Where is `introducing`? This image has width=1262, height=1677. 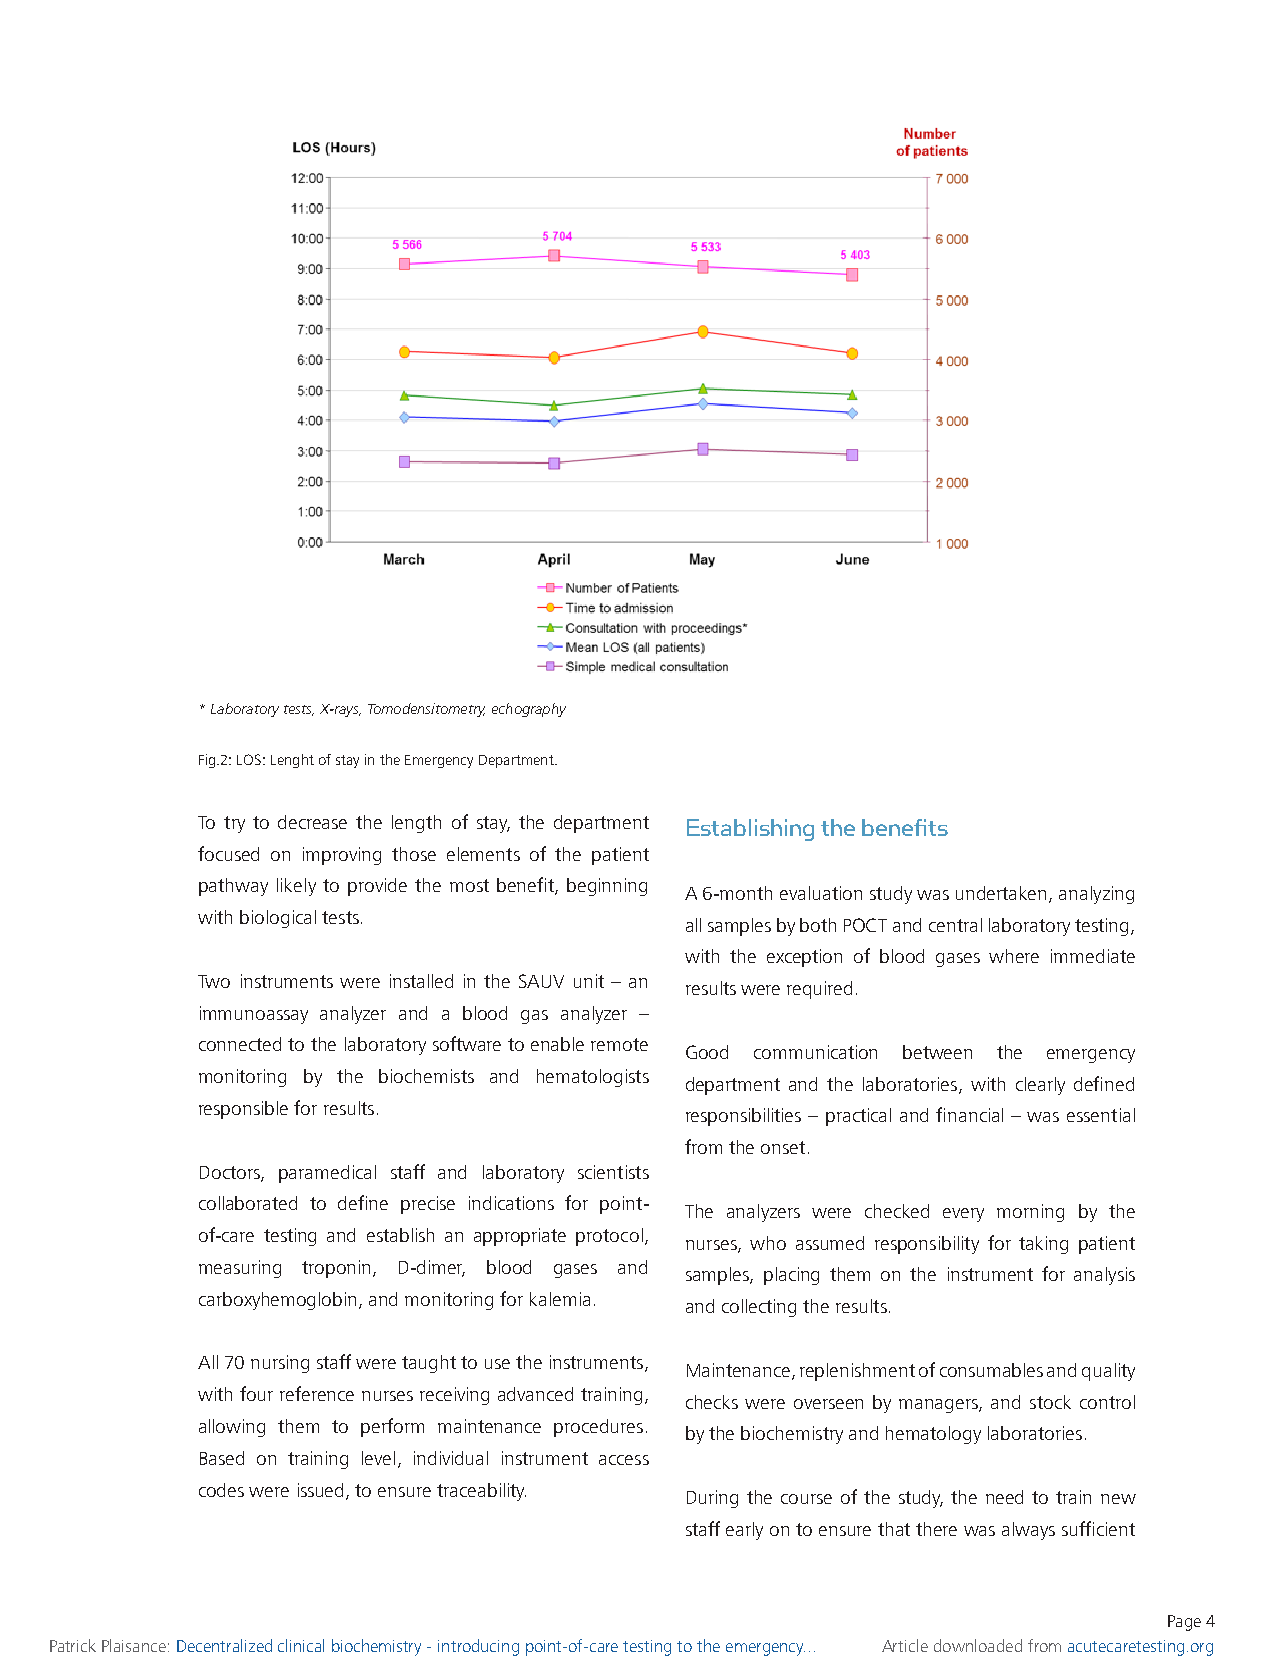
introducing is located at coordinates (478, 1647).
